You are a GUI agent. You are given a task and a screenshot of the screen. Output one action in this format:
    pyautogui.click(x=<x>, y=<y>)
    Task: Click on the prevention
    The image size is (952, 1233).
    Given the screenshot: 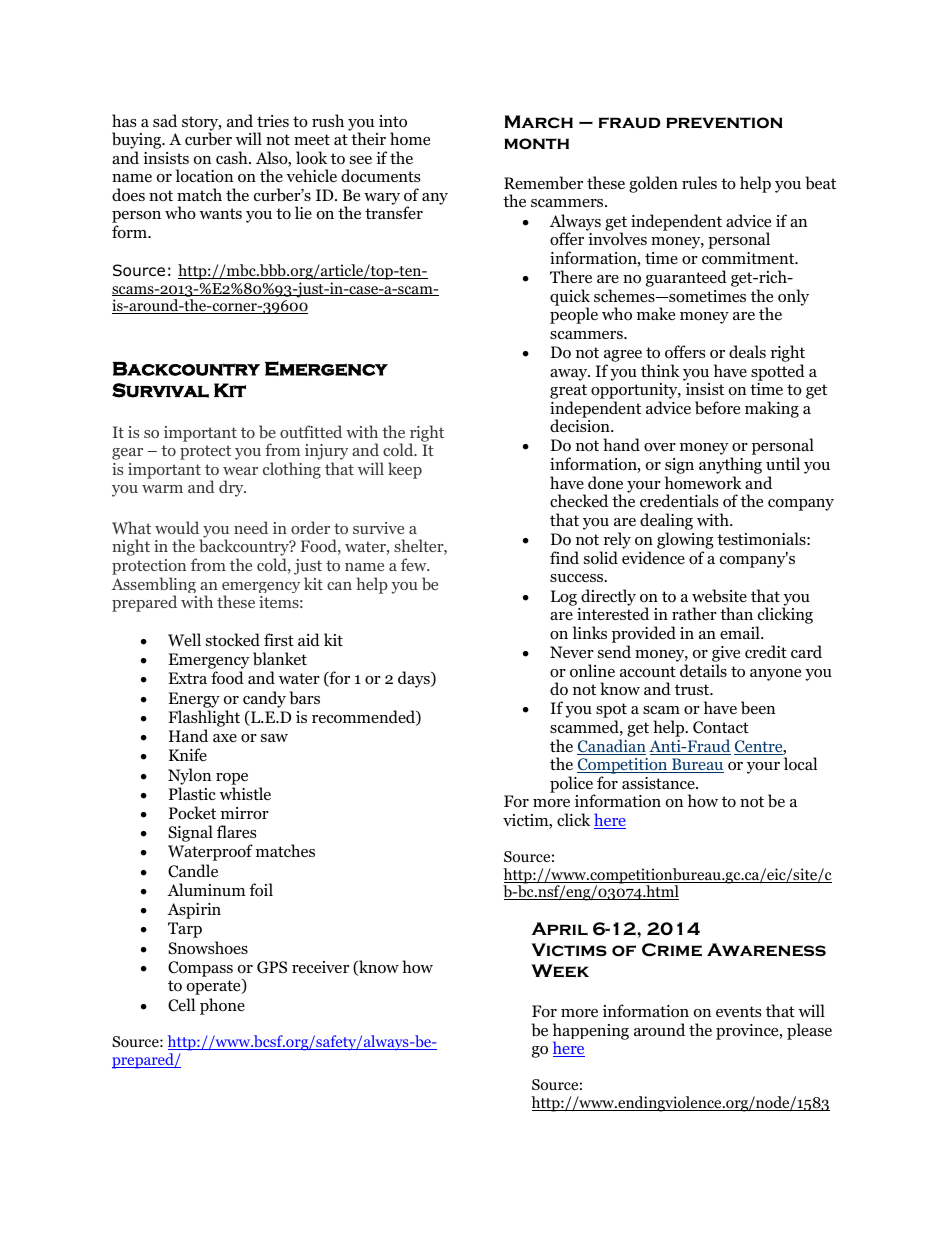 What is the action you would take?
    pyautogui.click(x=724, y=123)
